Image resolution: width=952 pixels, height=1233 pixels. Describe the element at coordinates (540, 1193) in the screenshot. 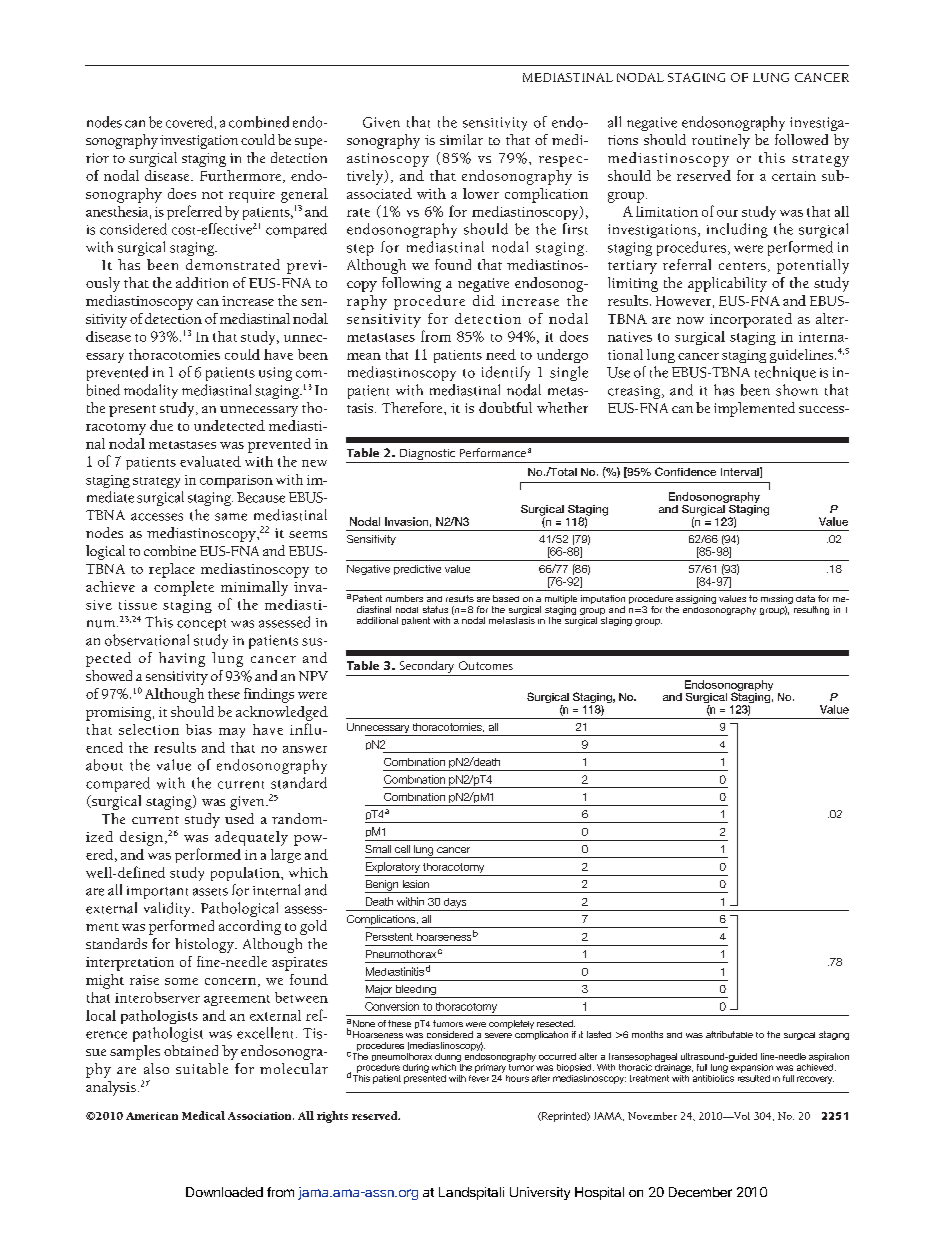

I see `University` at that location.
